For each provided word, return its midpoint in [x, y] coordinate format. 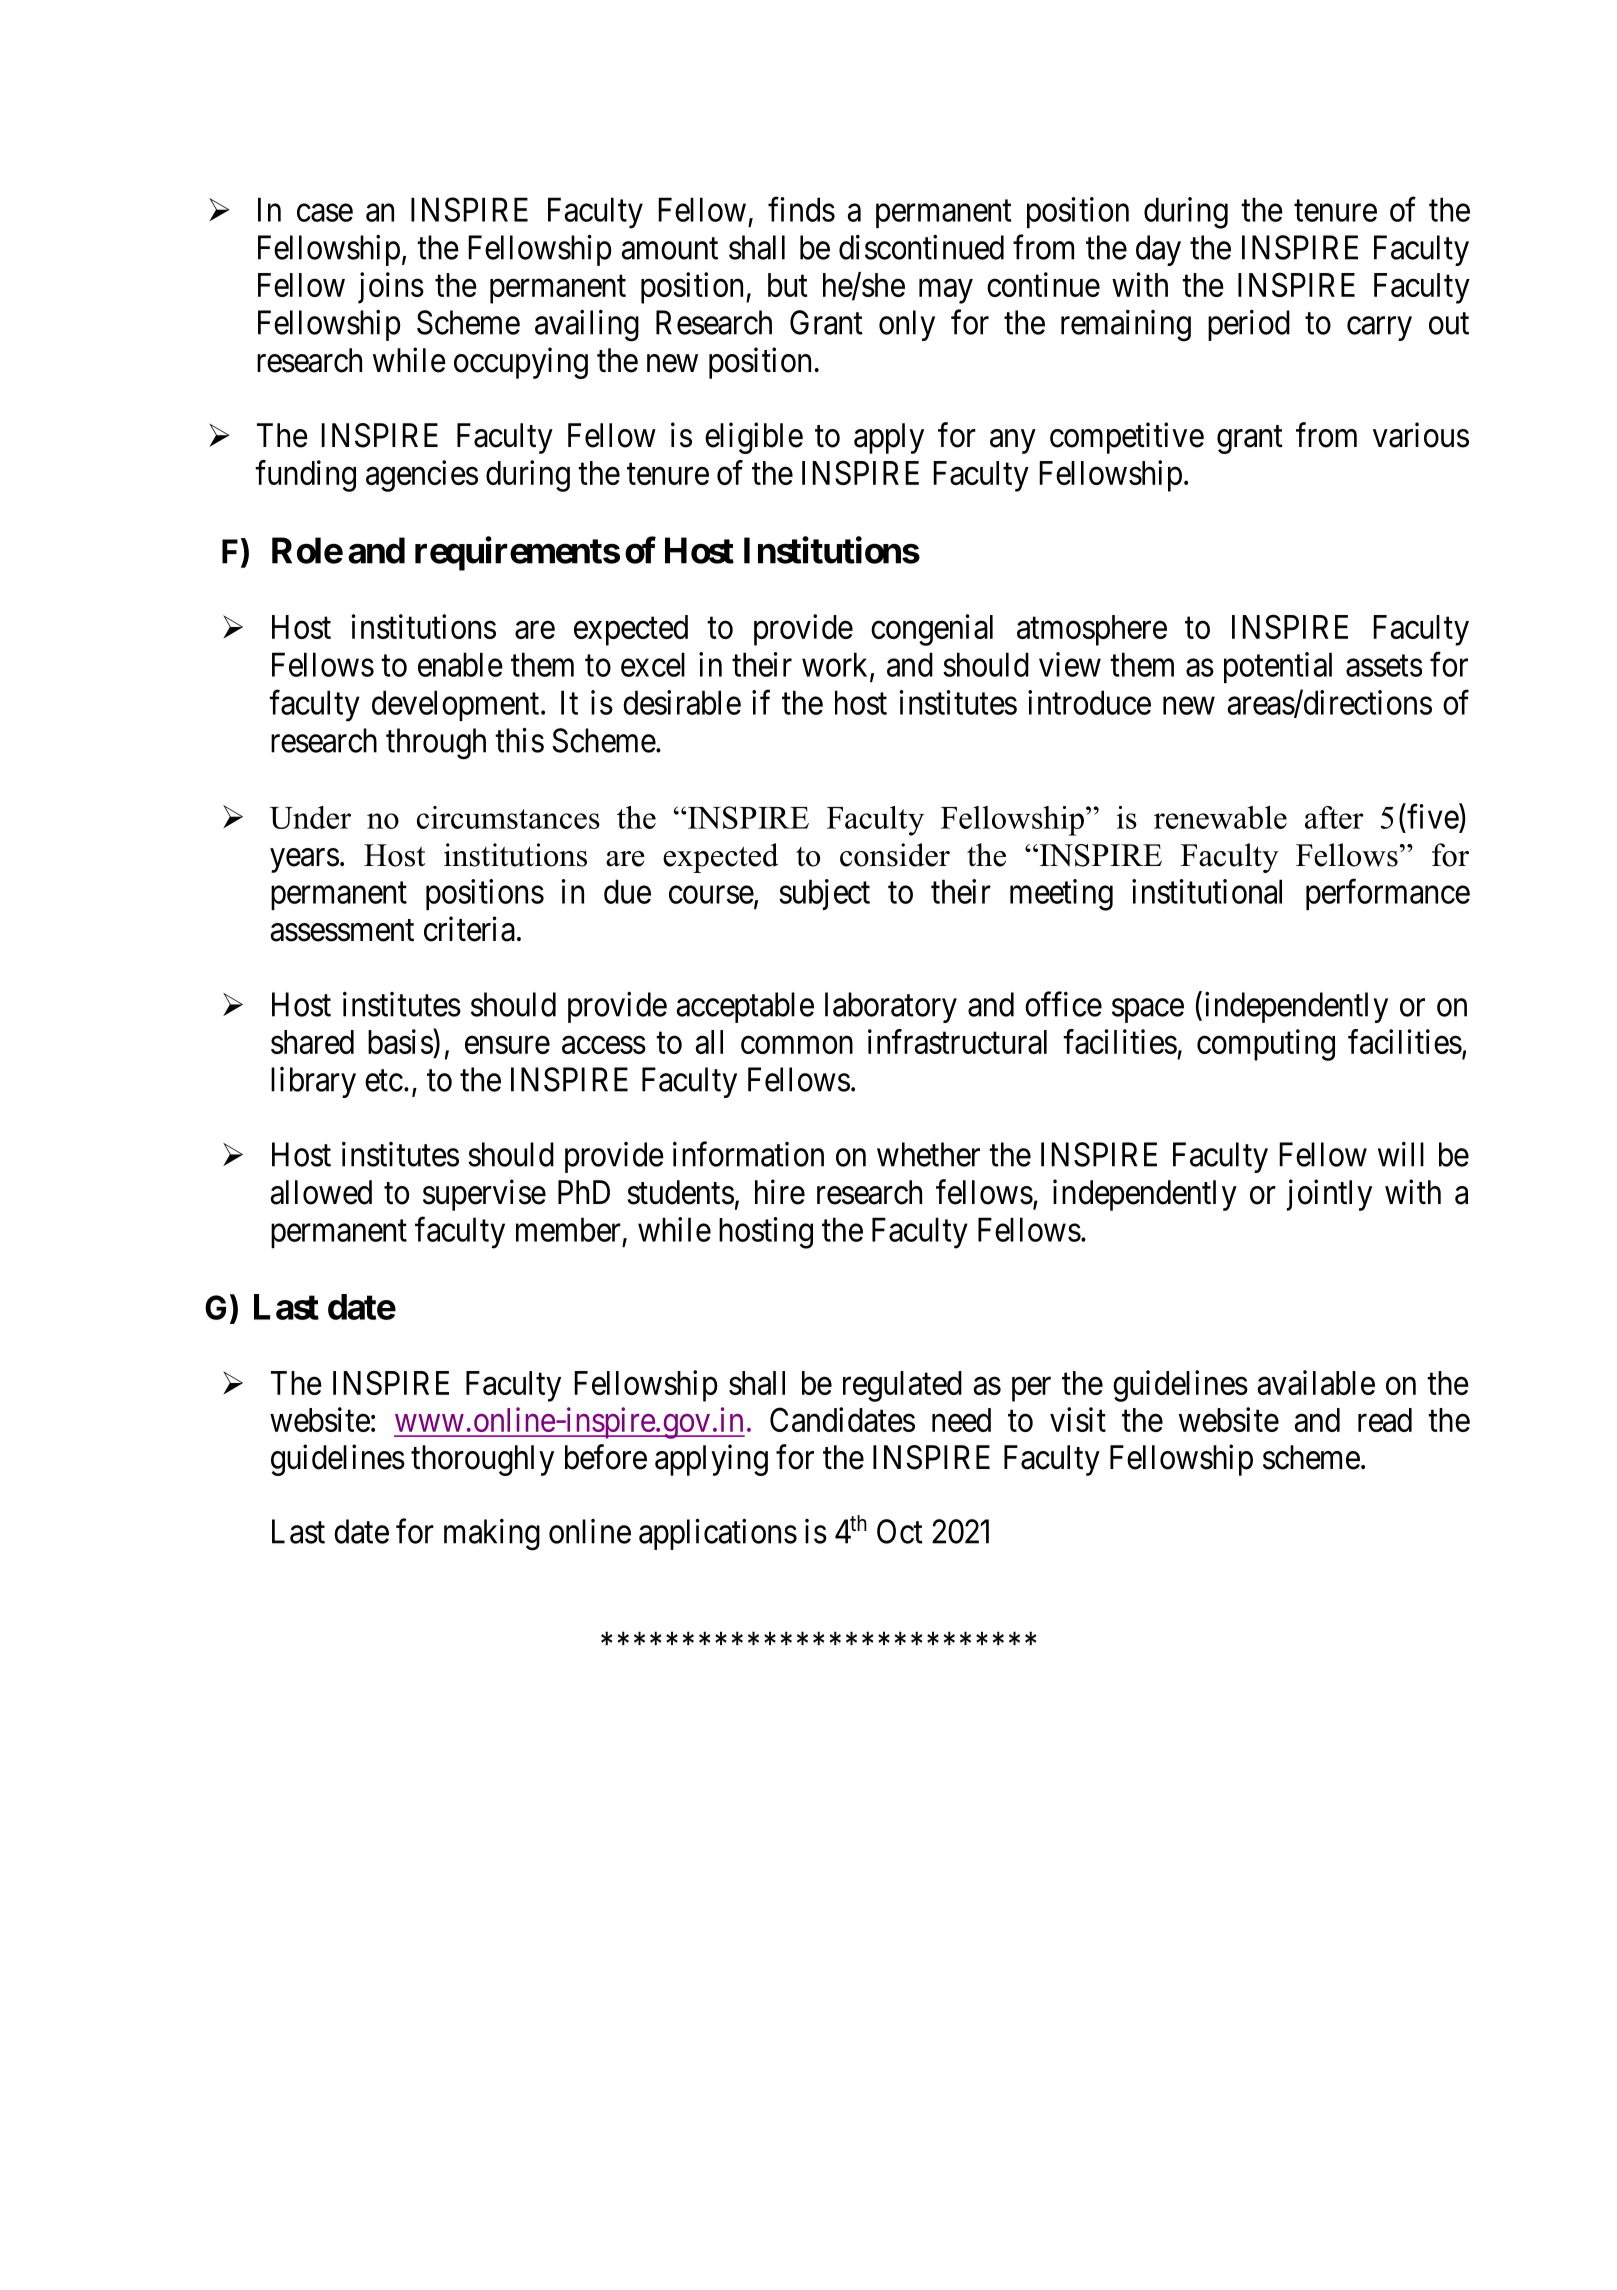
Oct [900, 1531]
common [797, 1045]
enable [460, 664]
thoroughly [482, 1460]
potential [1278, 667]
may [946, 291]
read [1385, 1420]
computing [1266, 1045]
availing [587, 326]
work [836, 665]
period [1249, 325]
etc [384, 1081]
